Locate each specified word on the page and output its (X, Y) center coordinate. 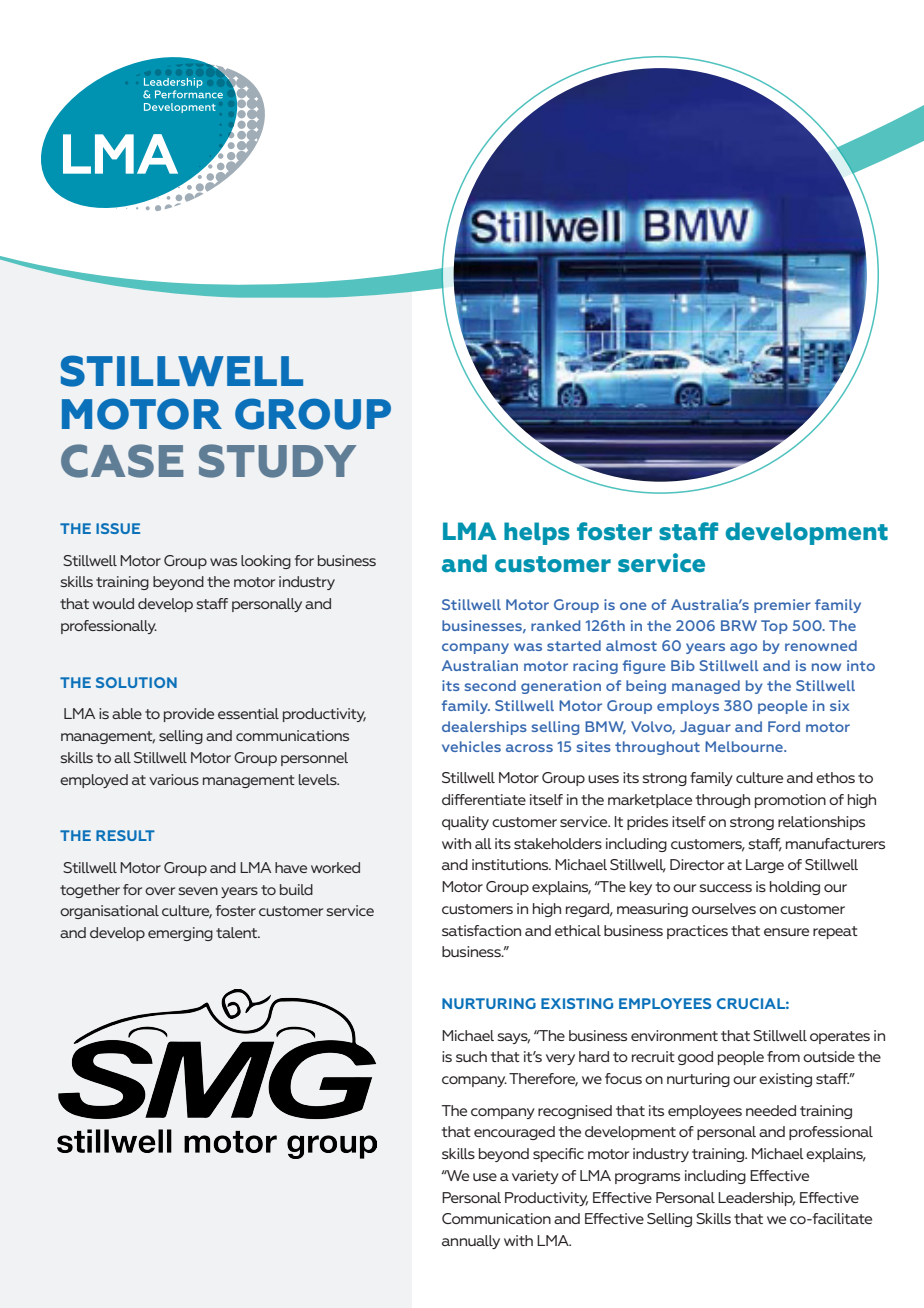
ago (743, 648)
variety (535, 1177)
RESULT (125, 835)
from (783, 1056)
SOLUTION (136, 682)
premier (782, 606)
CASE (122, 461)
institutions (511, 864)
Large (765, 866)
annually (471, 1242)
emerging (180, 934)
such (471, 1056)
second (490, 685)
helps (537, 533)
